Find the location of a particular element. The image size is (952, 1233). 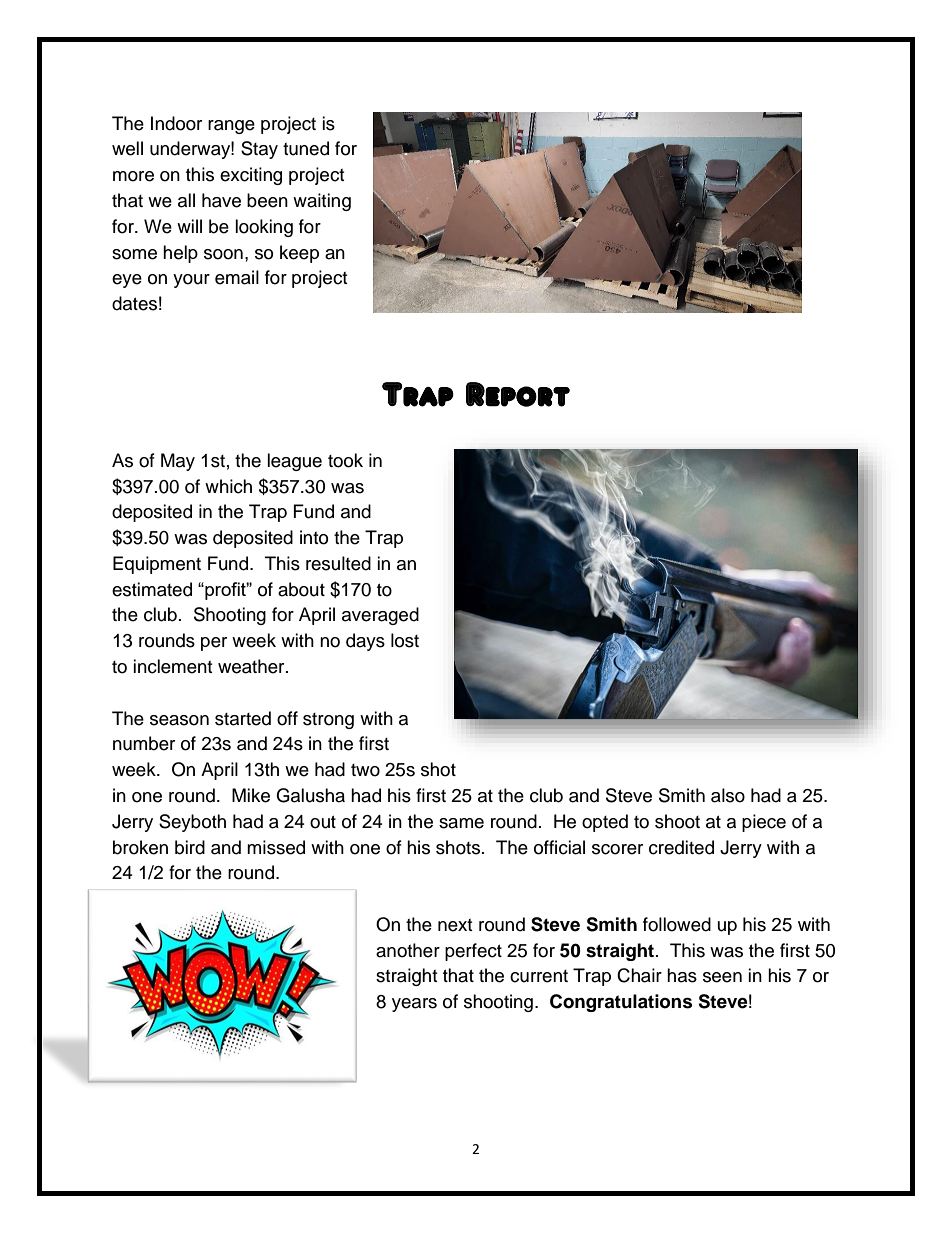

Equipment is located at coordinates (157, 565).
